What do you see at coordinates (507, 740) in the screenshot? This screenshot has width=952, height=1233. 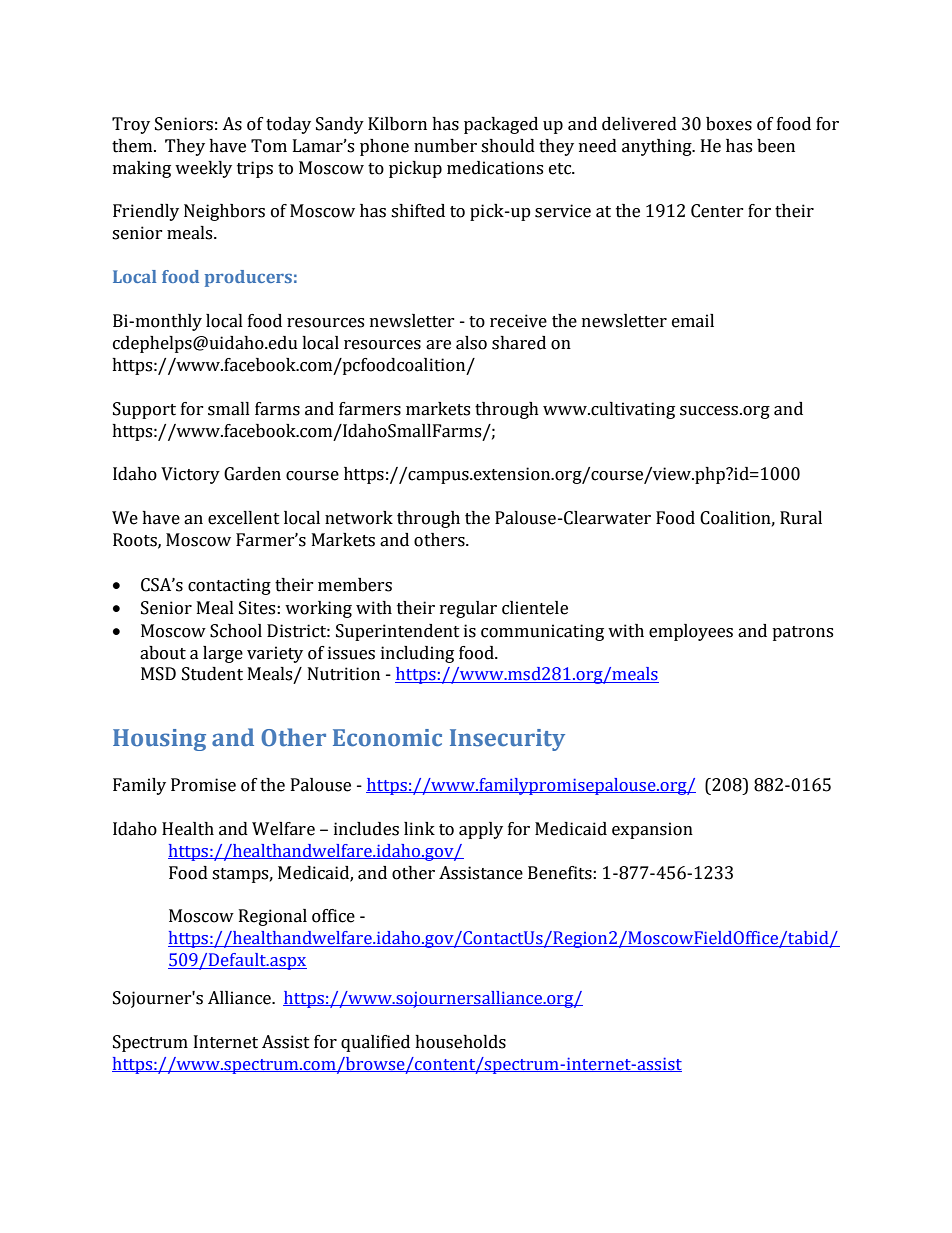 I see `Insecurity` at bounding box center [507, 740].
